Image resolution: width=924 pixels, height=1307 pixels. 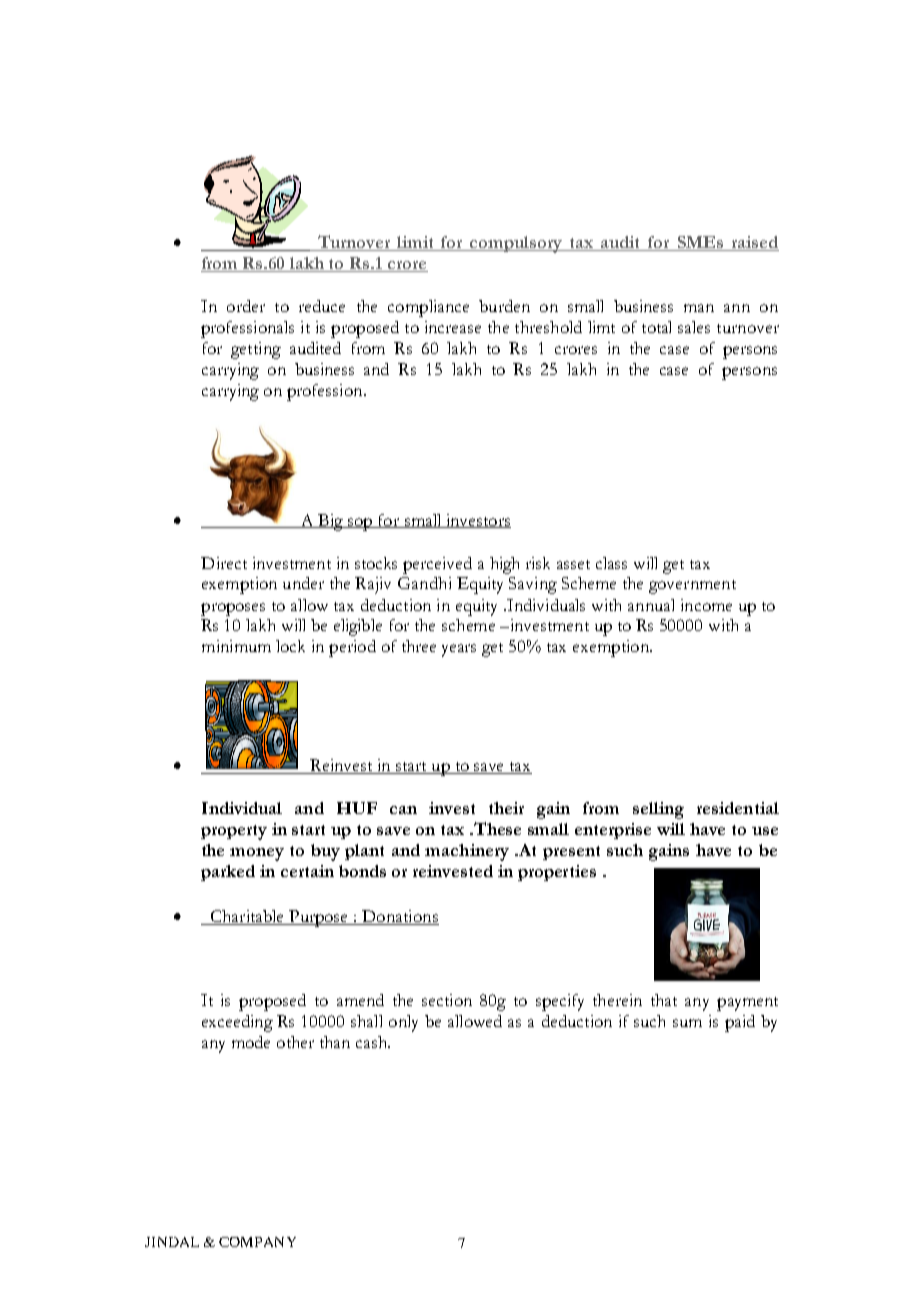 I want to click on section, so click(x=447, y=1000).
